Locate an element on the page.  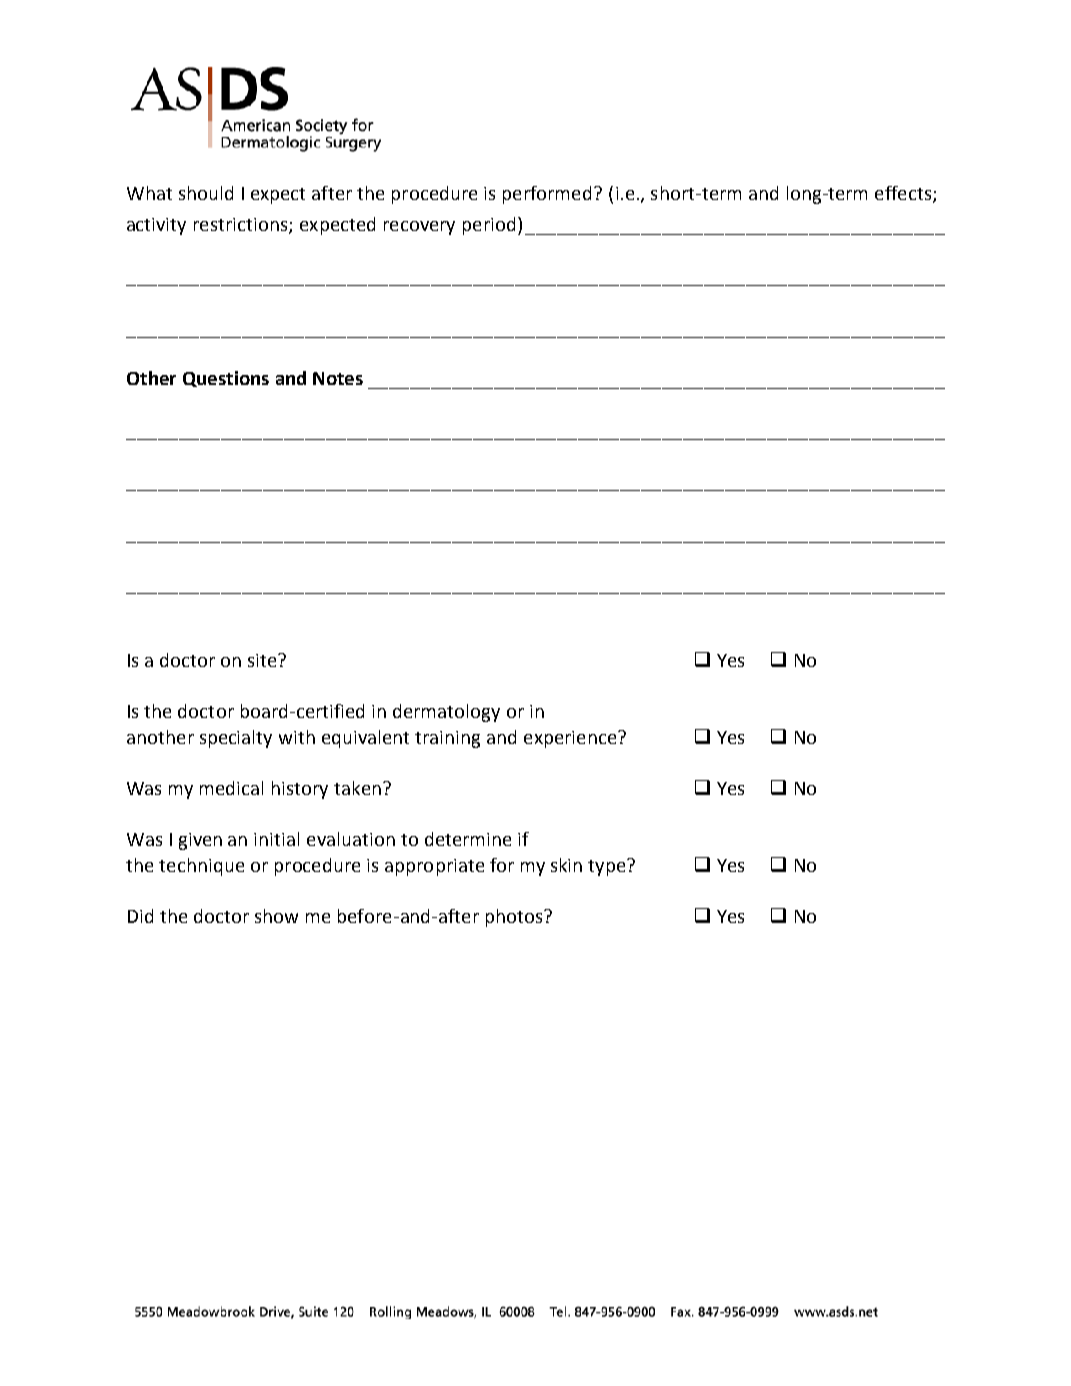
experience is located at coordinates (571, 739).
